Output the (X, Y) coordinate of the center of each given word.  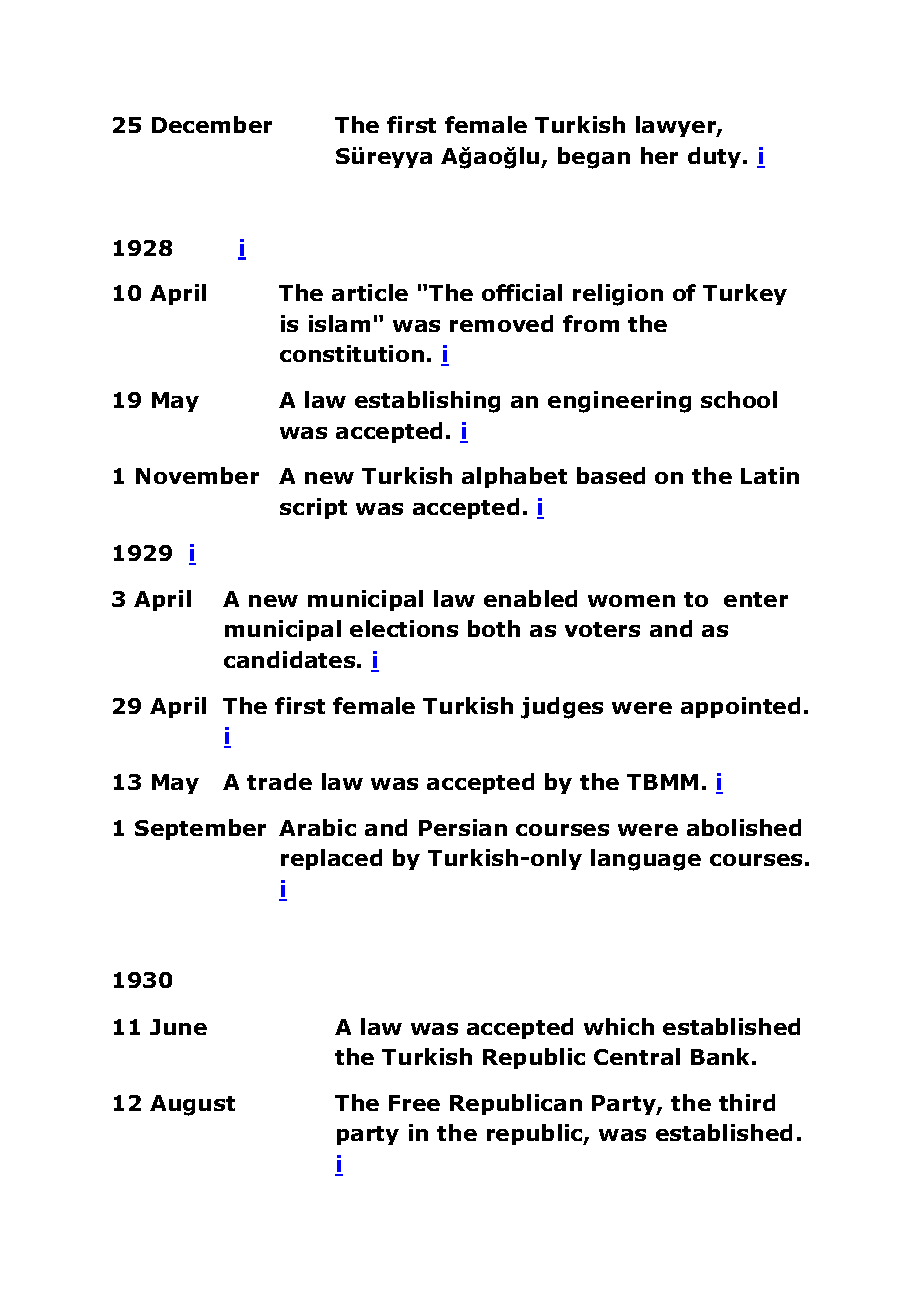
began (594, 158)
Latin (770, 475)
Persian (463, 827)
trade (279, 781)
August (192, 1105)
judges (562, 708)
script (313, 508)
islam (339, 323)
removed (501, 323)
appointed (740, 707)
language (646, 860)
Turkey (745, 294)
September (200, 829)
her (659, 155)
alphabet (514, 477)
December (212, 124)
